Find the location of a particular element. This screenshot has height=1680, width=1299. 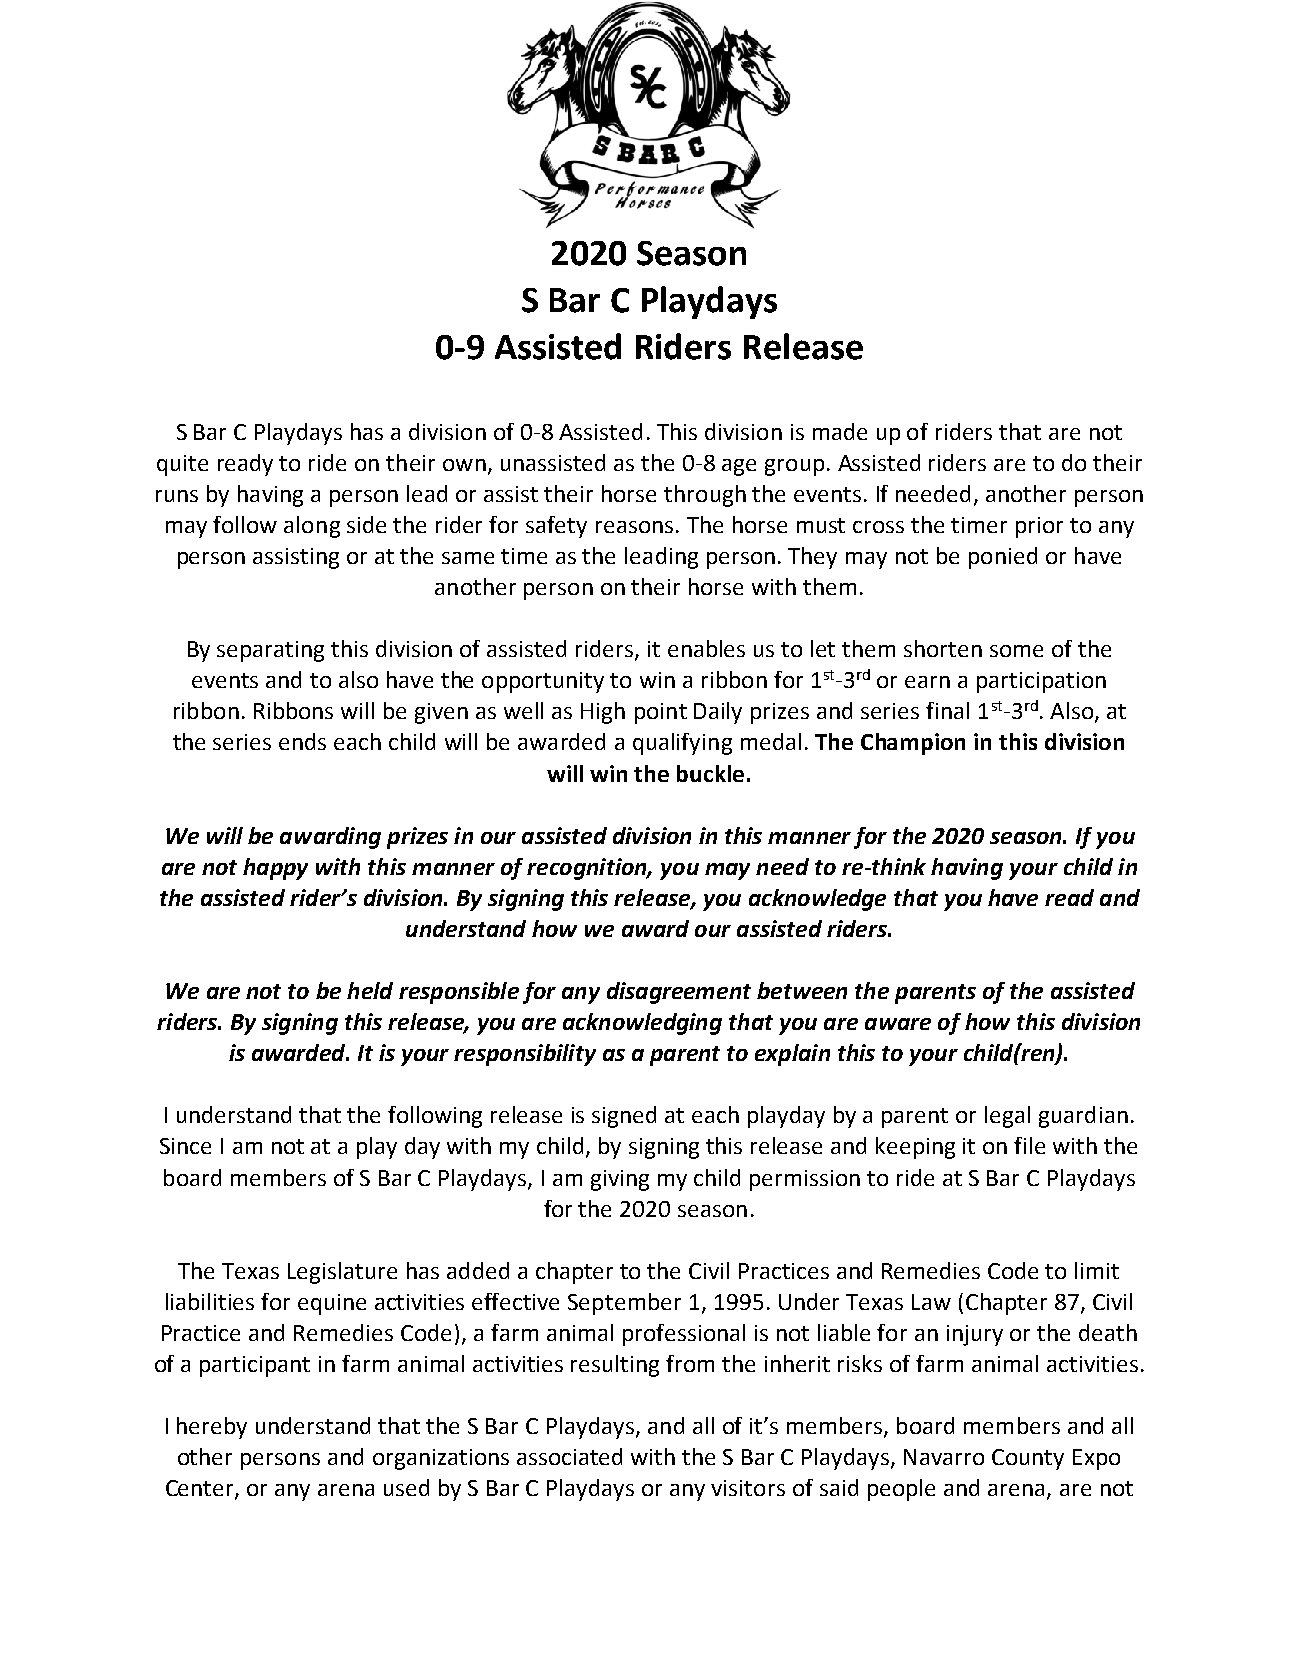

hereby is located at coordinates (212, 1428).
